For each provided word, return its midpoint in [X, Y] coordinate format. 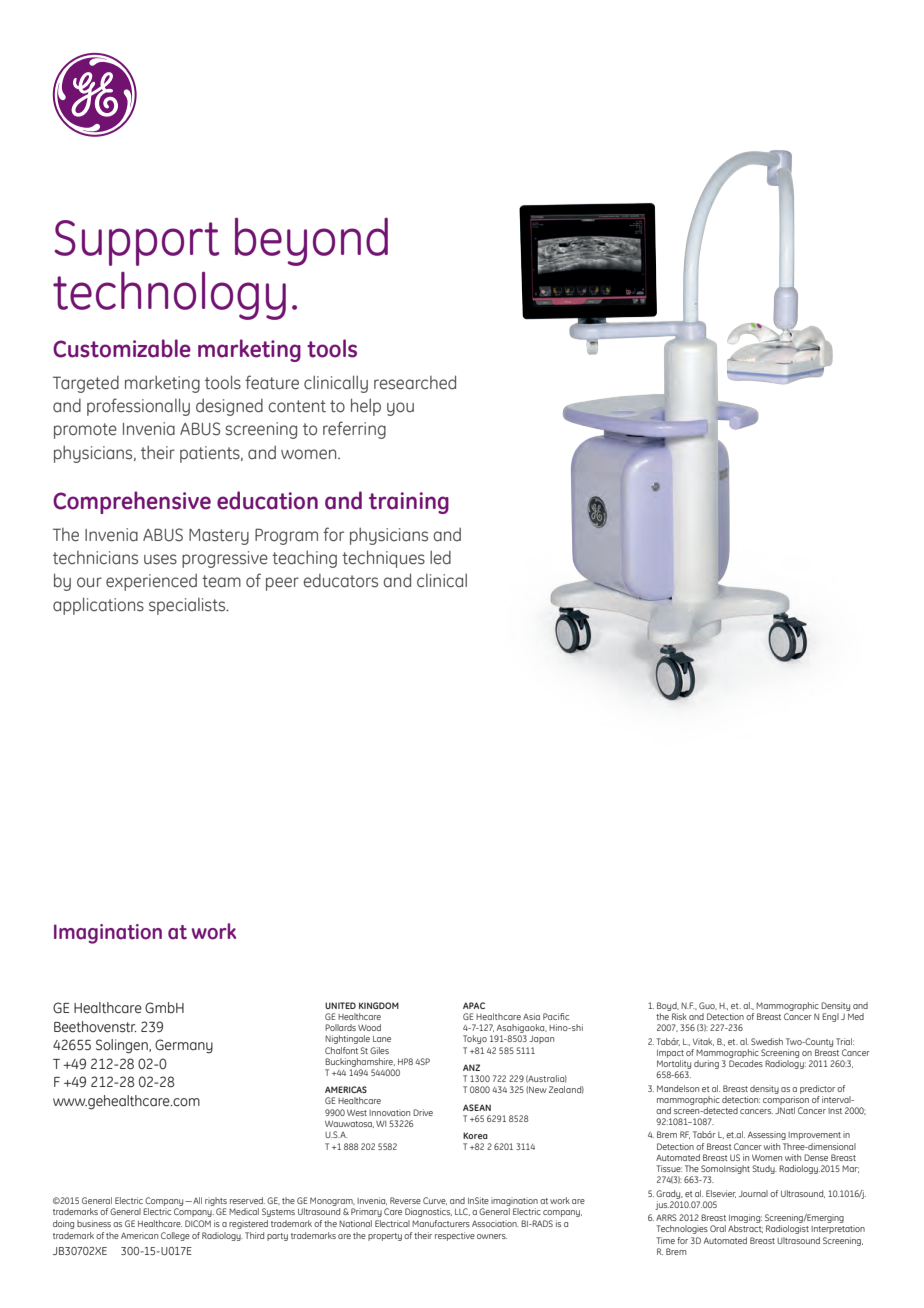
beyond [311, 242]
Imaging [745, 1220]
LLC [462, 1212]
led [440, 558]
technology [169, 296]
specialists [188, 606]
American [139, 1235]
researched [415, 382]
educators [340, 581]
